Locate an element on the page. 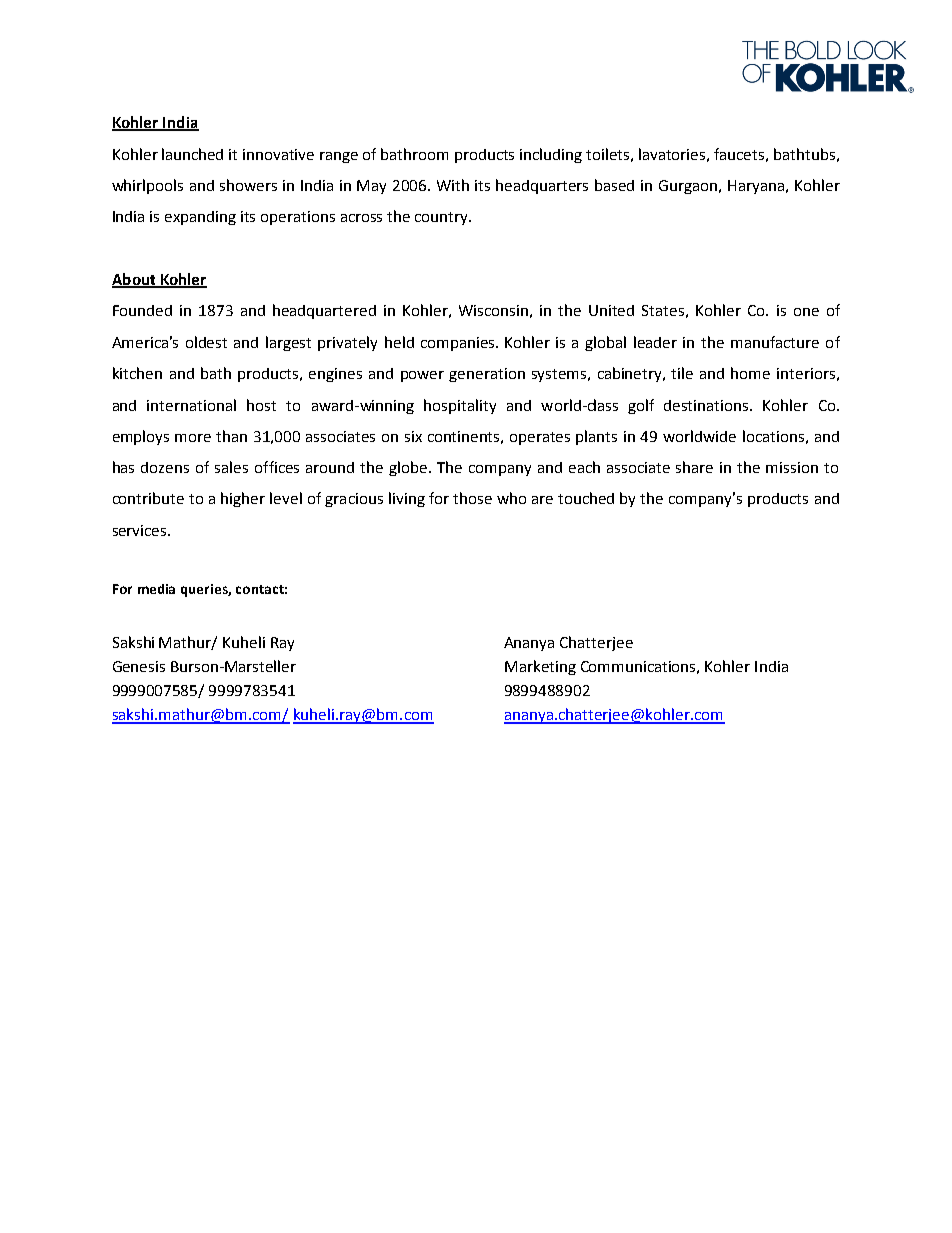  hospitality is located at coordinates (460, 406).
